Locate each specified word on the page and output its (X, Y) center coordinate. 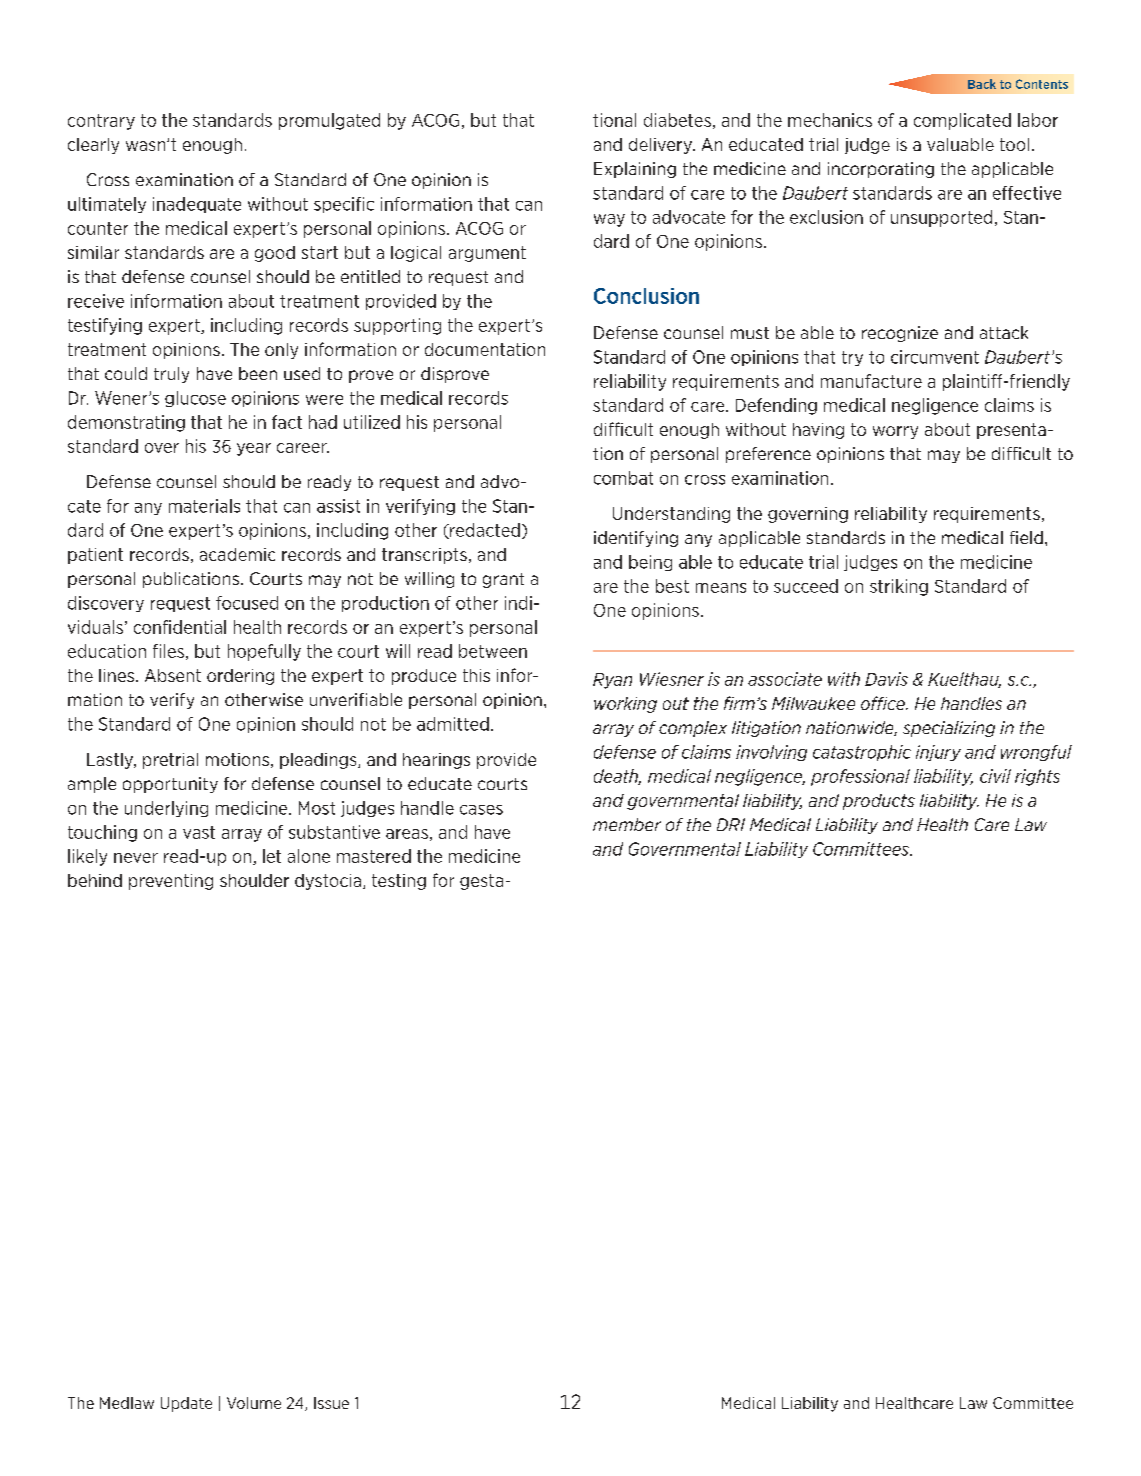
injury (938, 753)
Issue (331, 1403)
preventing (171, 882)
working (625, 705)
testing (399, 882)
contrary (101, 122)
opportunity (170, 785)
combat (623, 478)
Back (982, 84)
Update (186, 1404)
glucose (195, 399)
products (879, 802)
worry (895, 432)
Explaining (635, 170)
